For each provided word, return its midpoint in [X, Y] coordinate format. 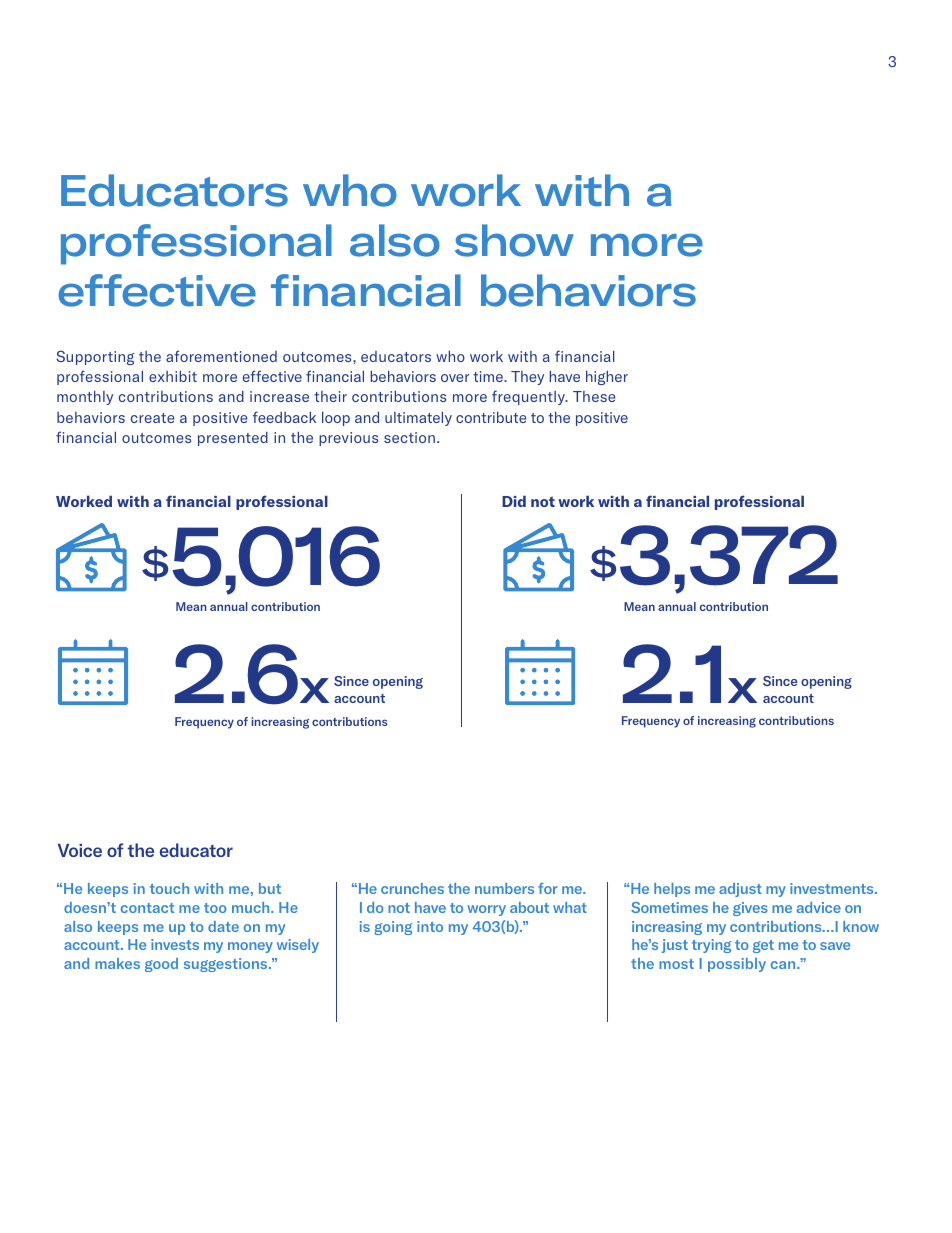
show [514, 240]
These [594, 396]
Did [514, 501]
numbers [504, 888]
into [430, 926]
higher [607, 377]
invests [175, 944]
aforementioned [221, 356]
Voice [80, 850]
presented [233, 439]
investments [833, 888]
